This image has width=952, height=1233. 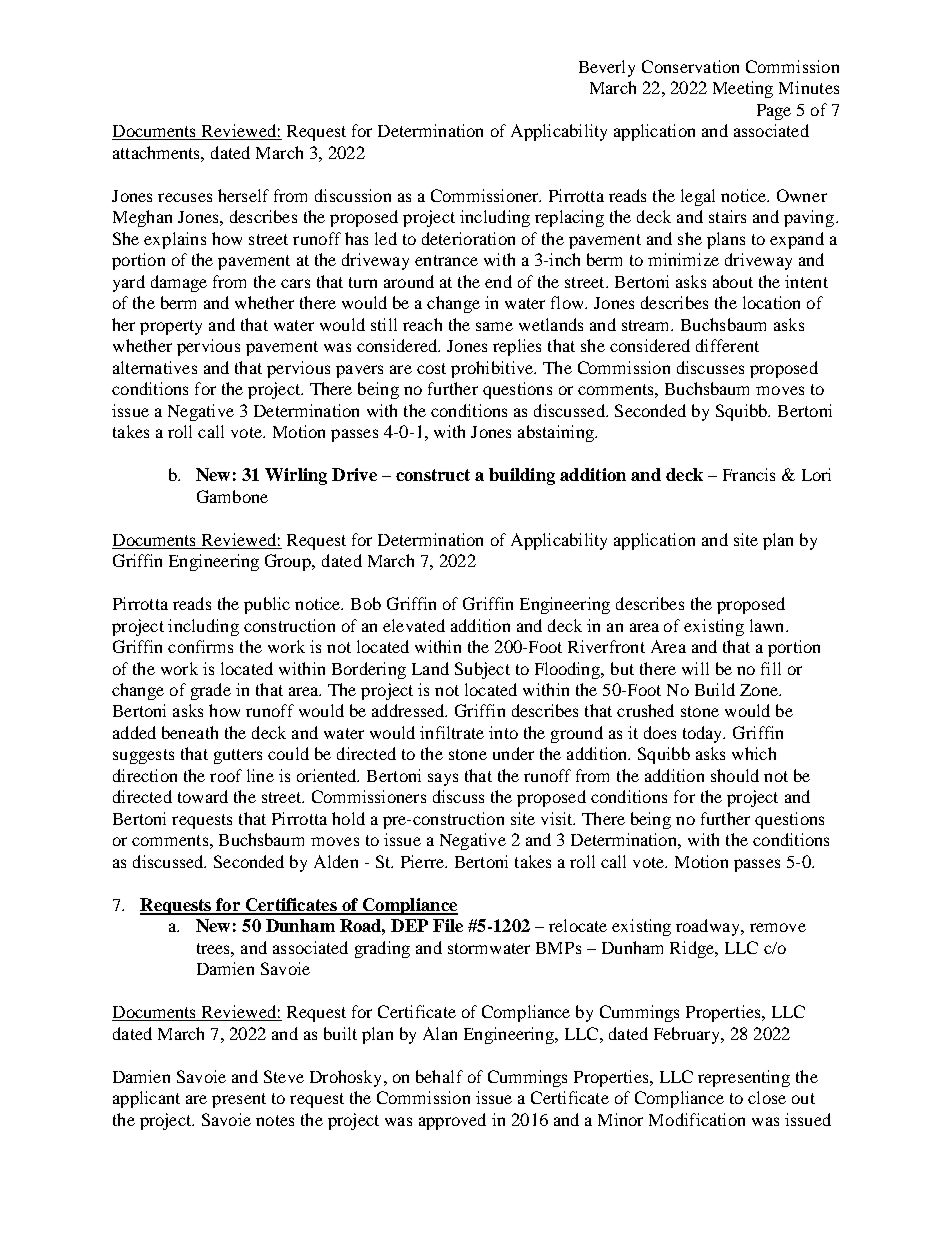 What do you see at coordinates (743, 89) in the image?
I see `Meeting` at bounding box center [743, 89].
